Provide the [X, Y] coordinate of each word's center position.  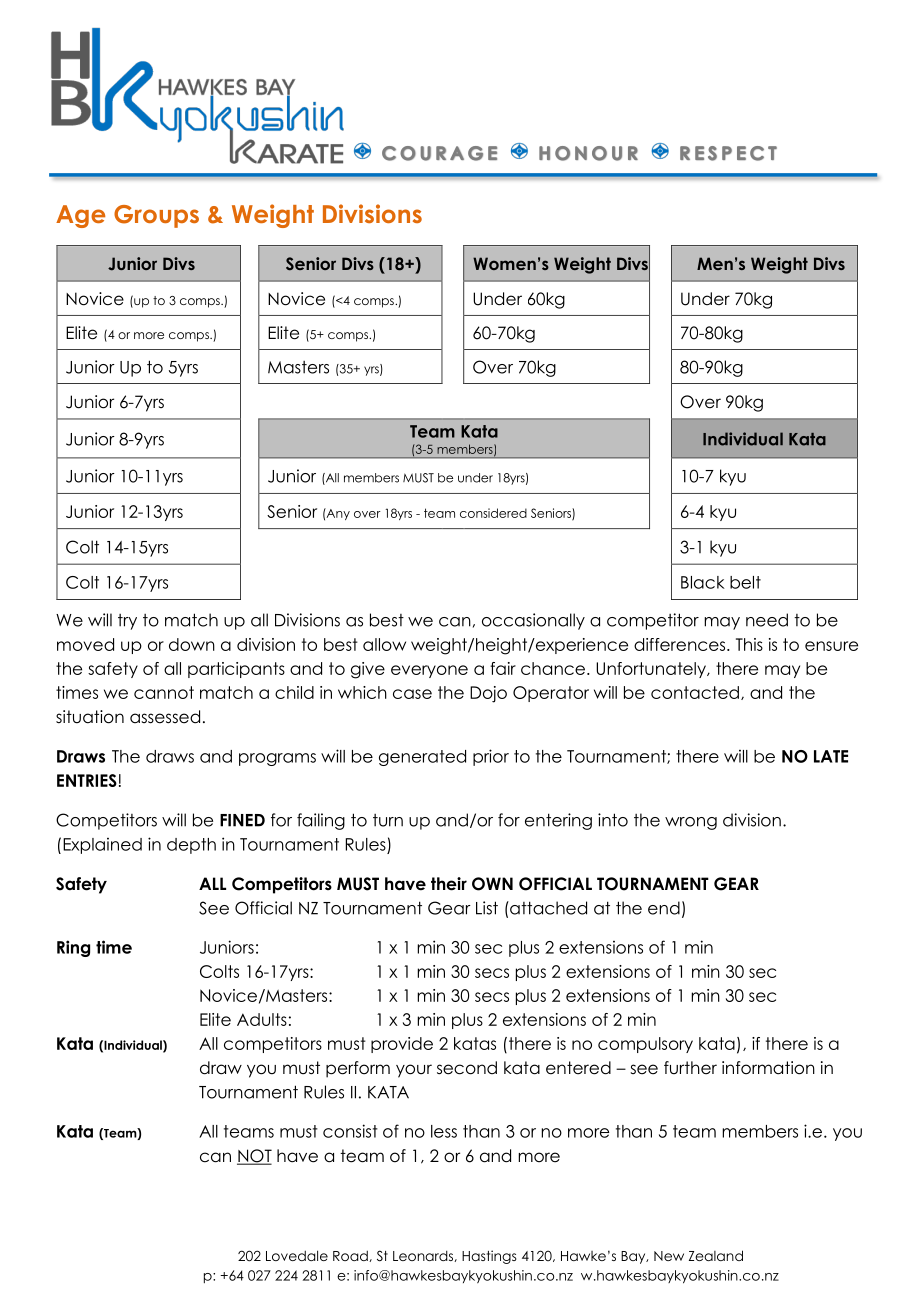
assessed [165, 717]
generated [422, 758]
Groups [156, 216]
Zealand [716, 1255]
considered [493, 513]
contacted [695, 692]
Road [351, 1256]
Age [80, 216]
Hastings [489, 1257]
